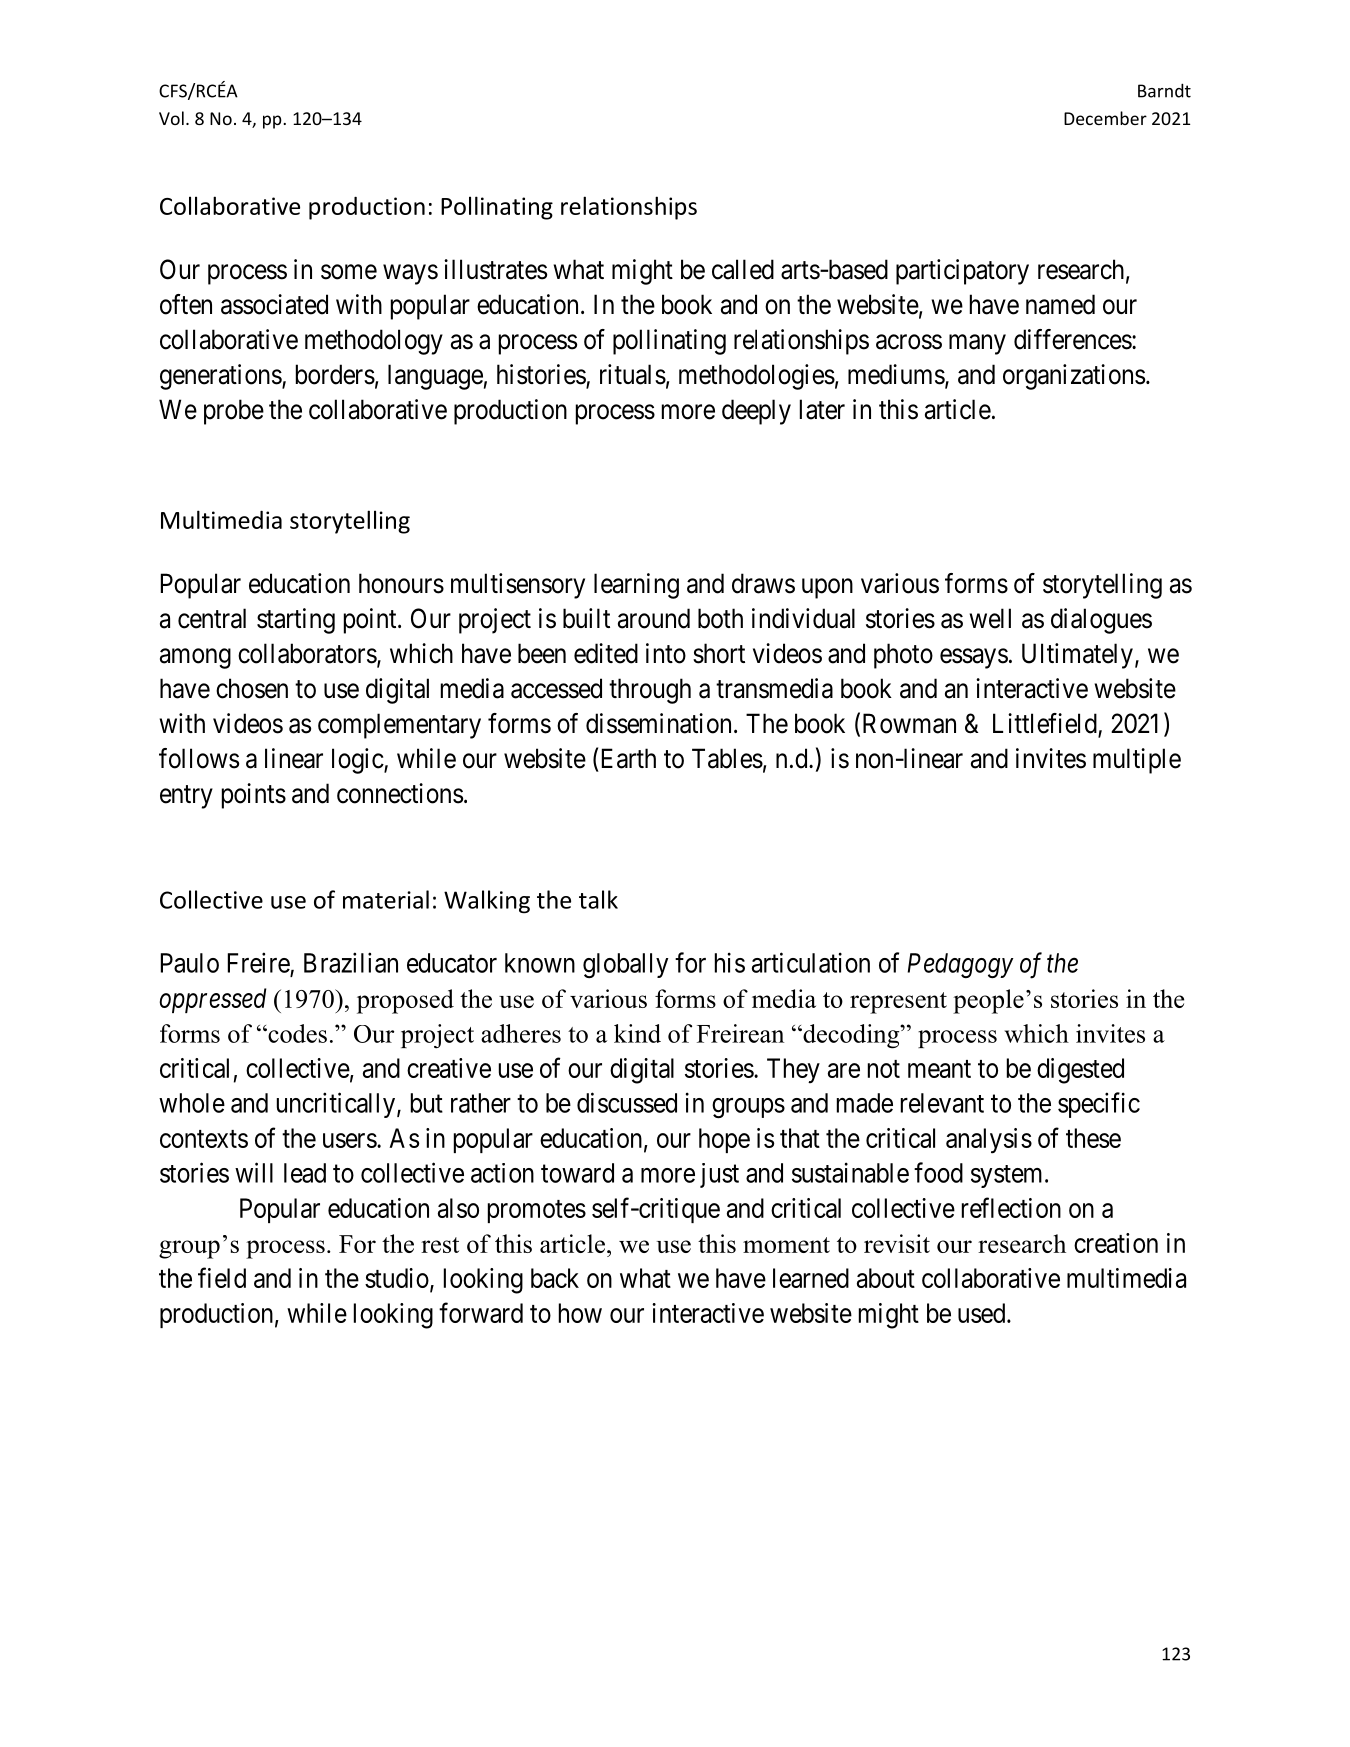 The width and height of the screenshot is (1350, 1747). What do you see at coordinates (990, 618) in the screenshot?
I see `well` at bounding box center [990, 618].
